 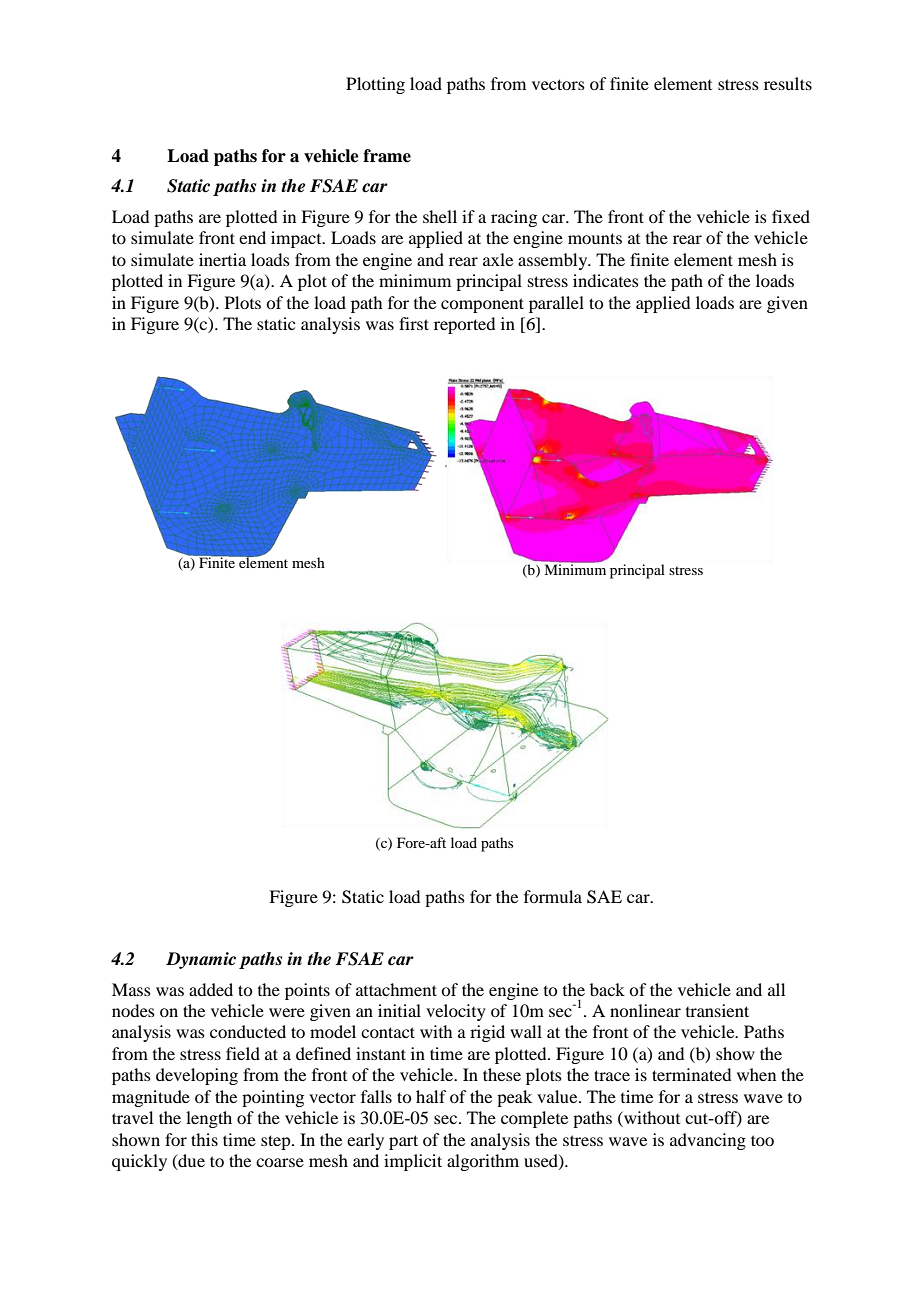 What do you see at coordinates (387, 156) in the screenshot?
I see `frame` at bounding box center [387, 156].
